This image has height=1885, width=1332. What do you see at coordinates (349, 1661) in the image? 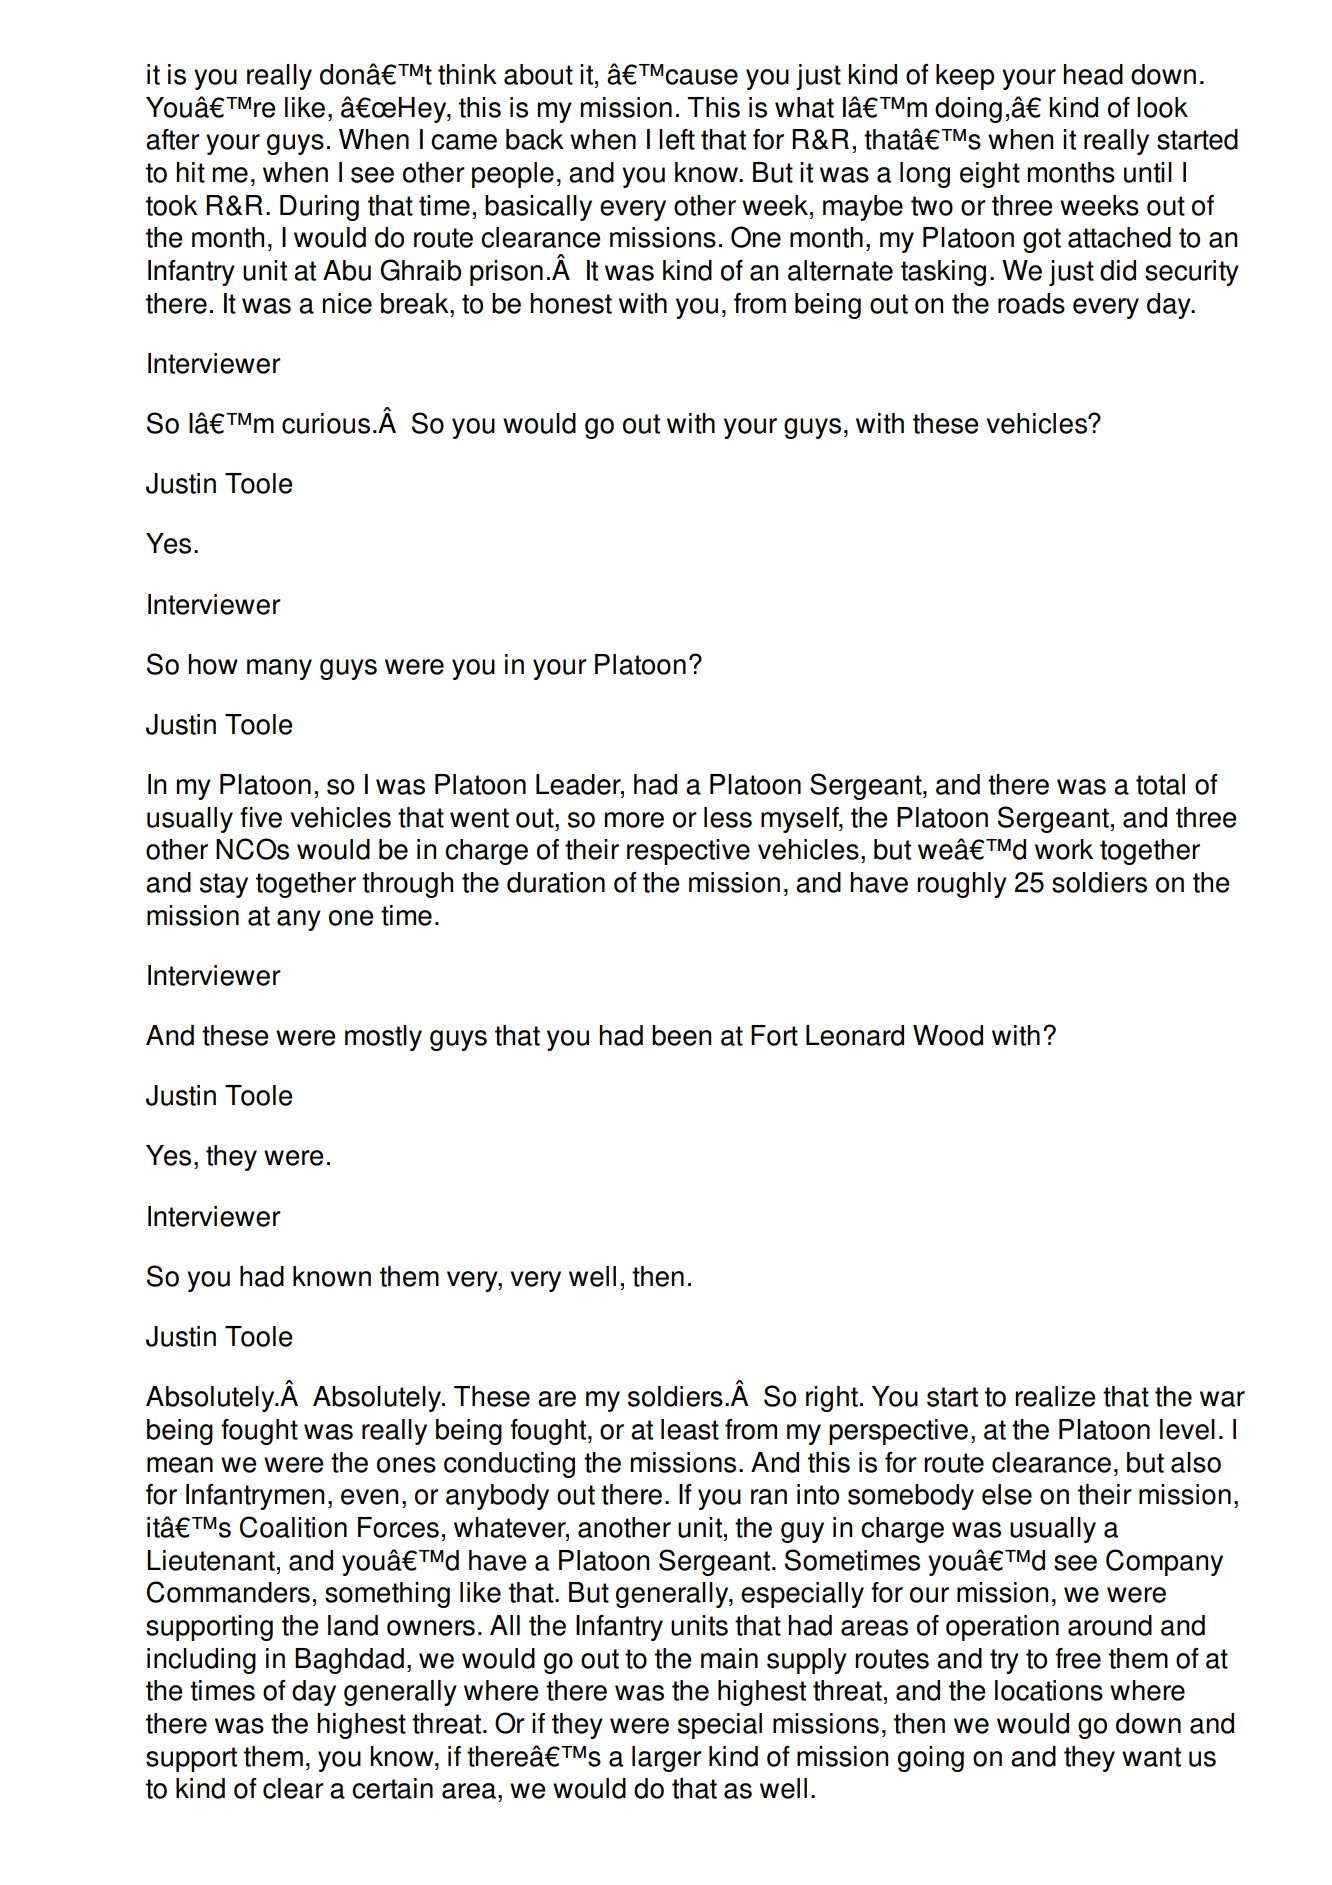
I see `Baghdad` at bounding box center [349, 1661].
